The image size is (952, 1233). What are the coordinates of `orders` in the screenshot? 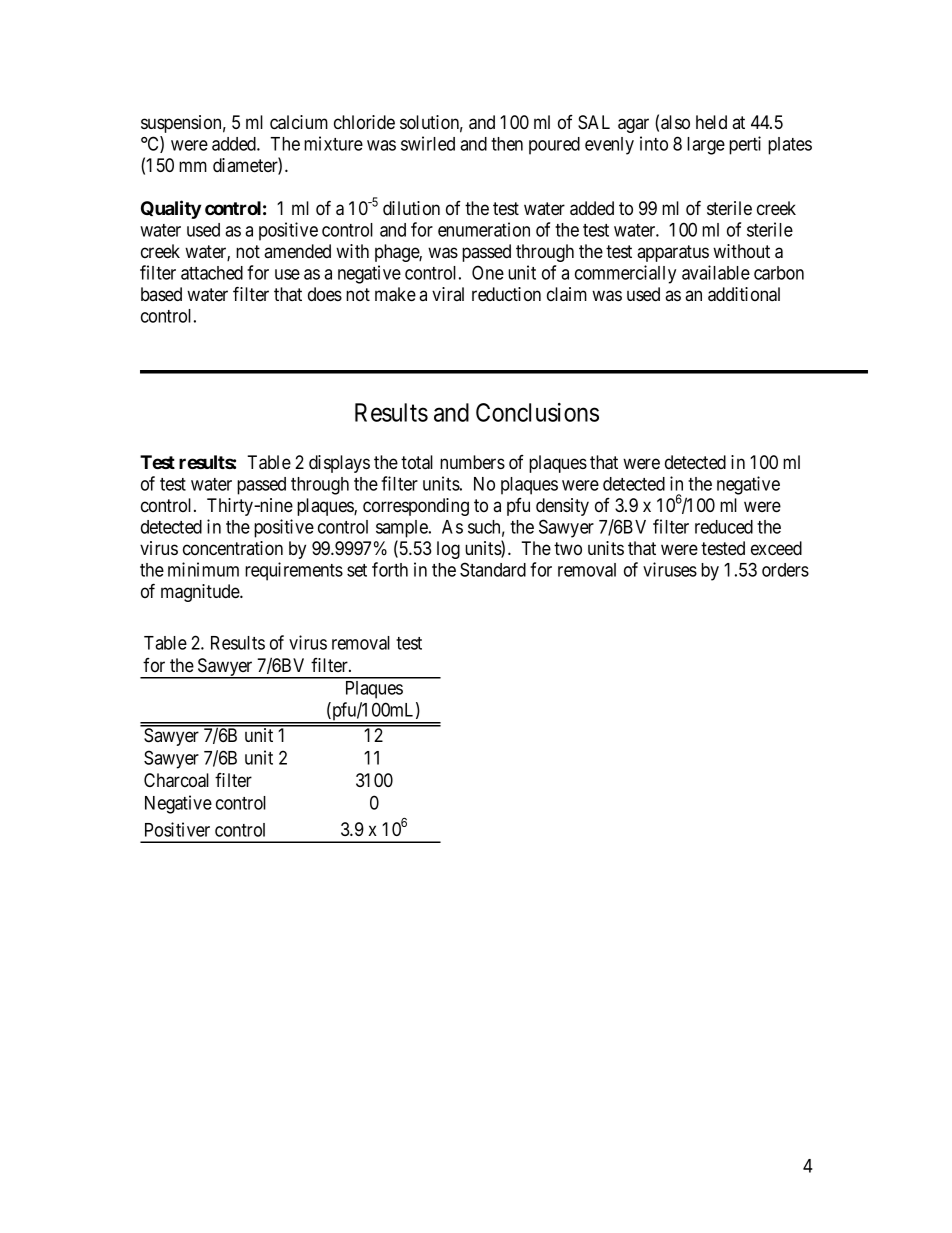 It's located at (785, 570).
